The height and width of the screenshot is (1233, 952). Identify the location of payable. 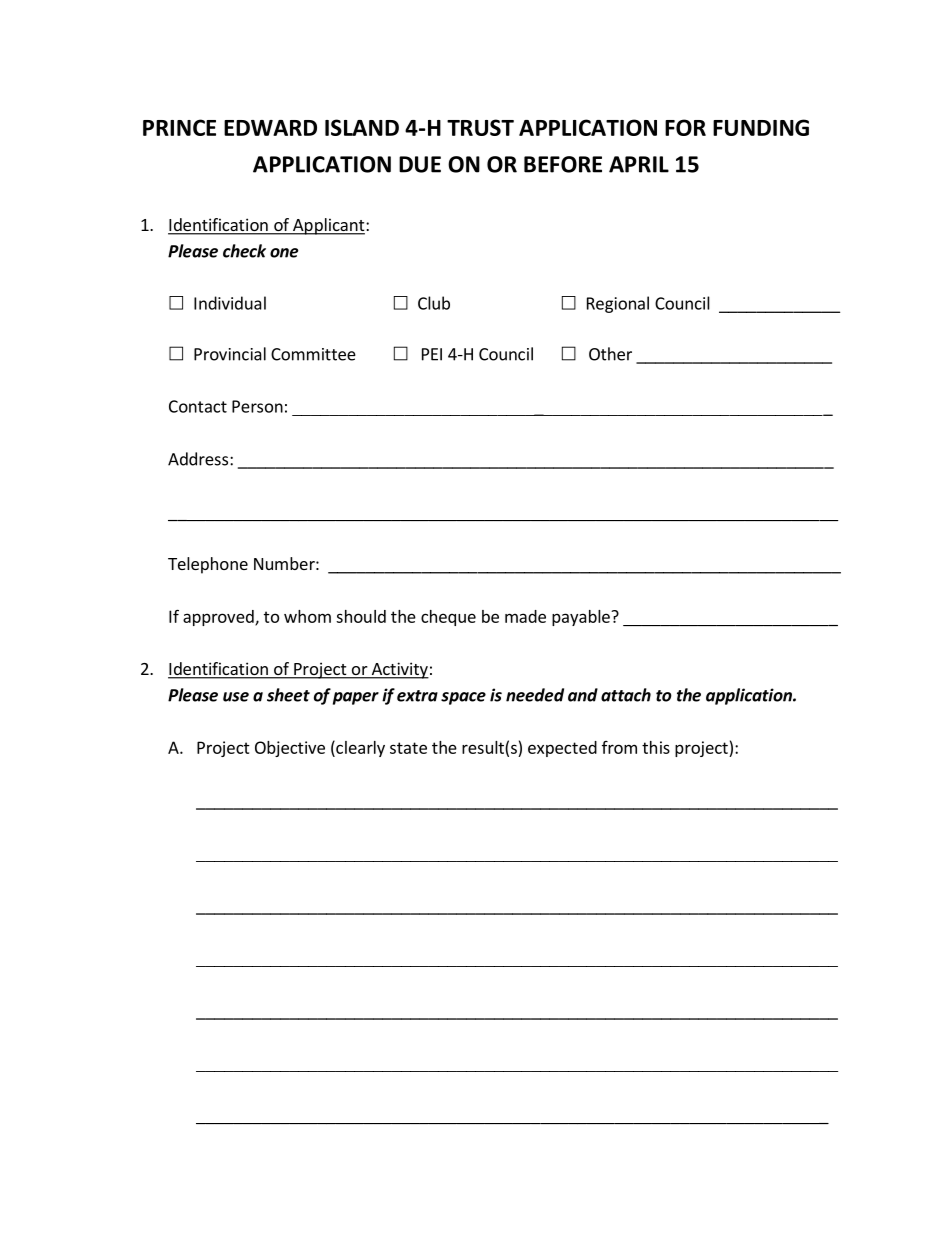
(582, 618).
